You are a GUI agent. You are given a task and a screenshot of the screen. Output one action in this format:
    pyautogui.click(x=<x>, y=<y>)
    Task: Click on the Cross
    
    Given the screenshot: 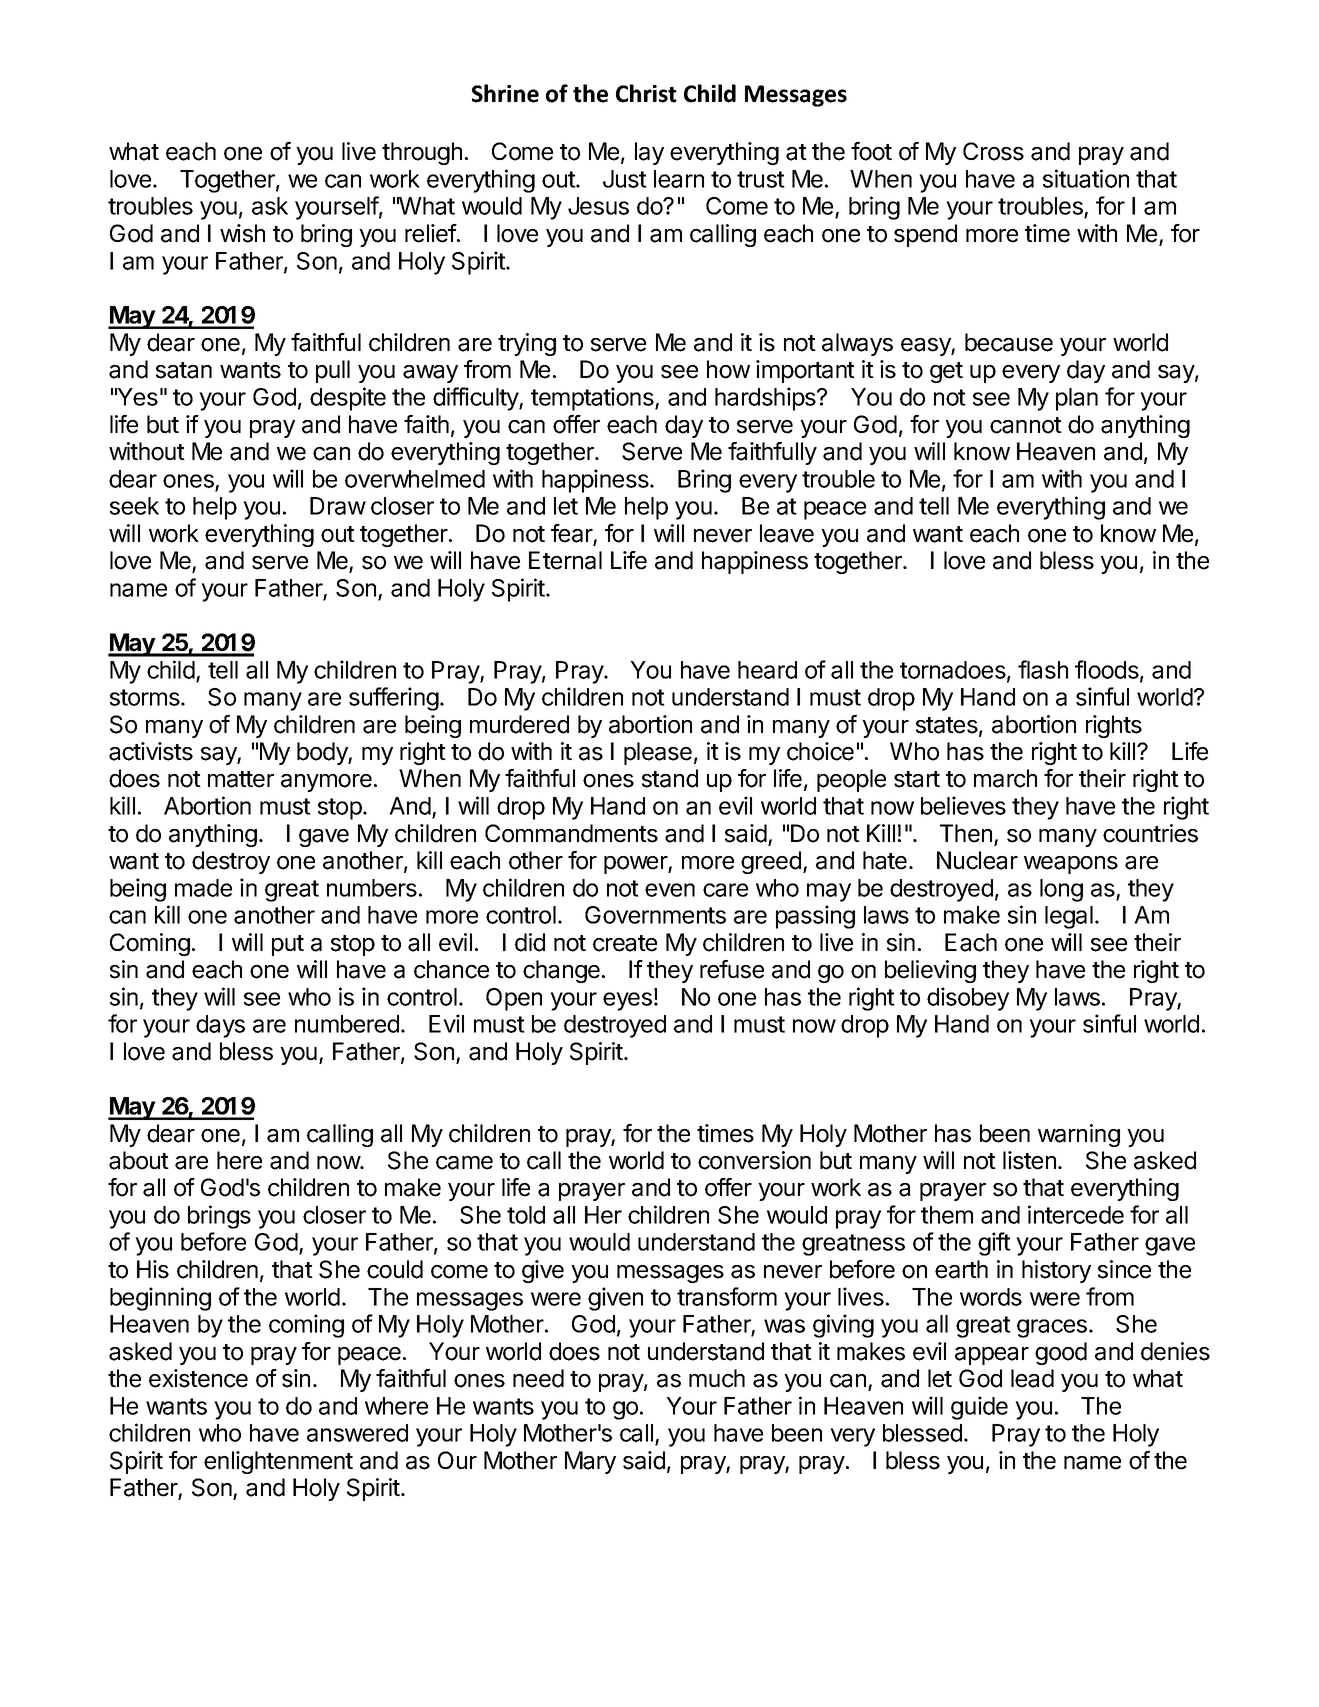 What is the action you would take?
    pyautogui.click(x=993, y=151)
